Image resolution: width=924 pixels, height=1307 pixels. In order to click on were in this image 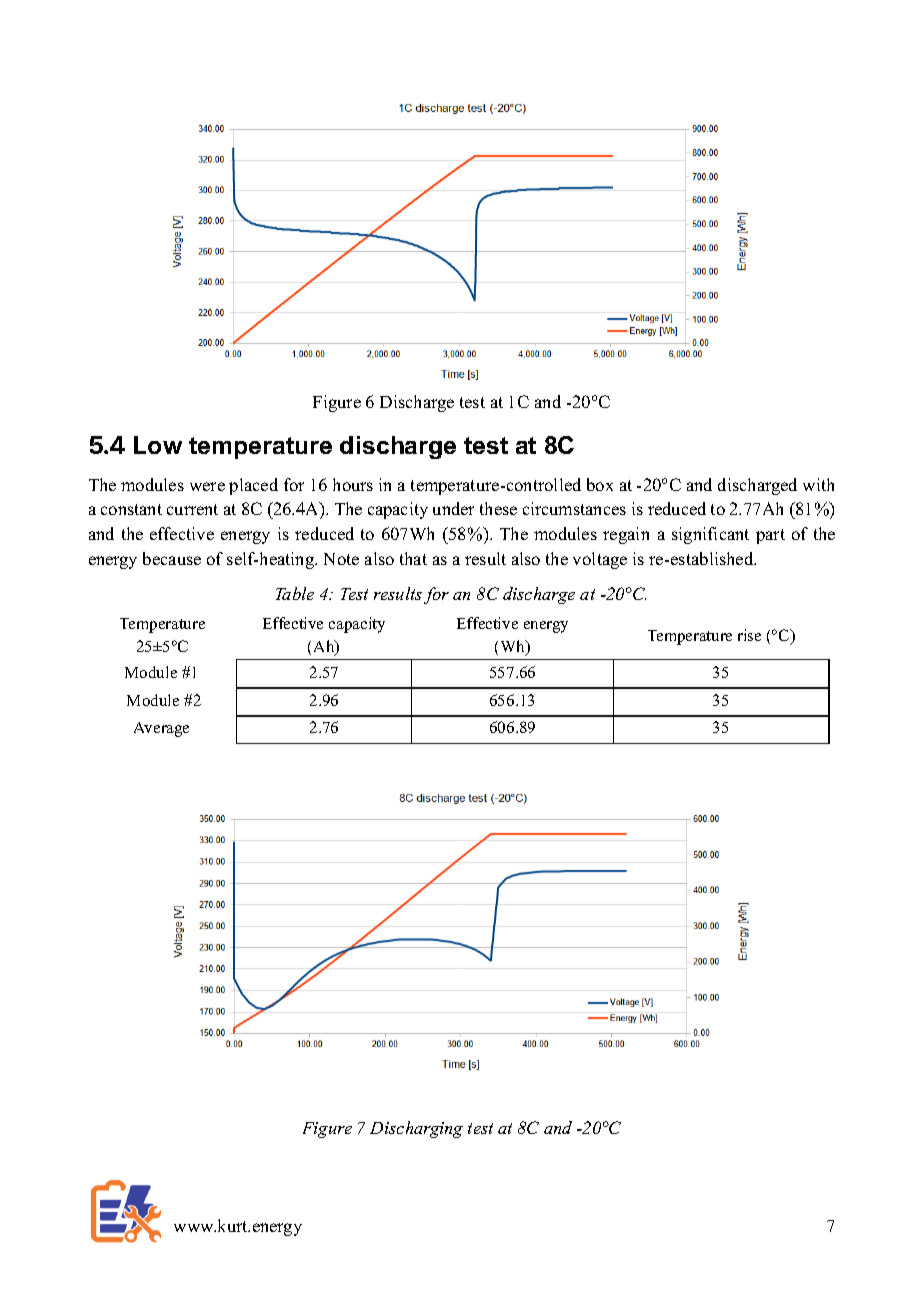, I will do `click(207, 486)`.
